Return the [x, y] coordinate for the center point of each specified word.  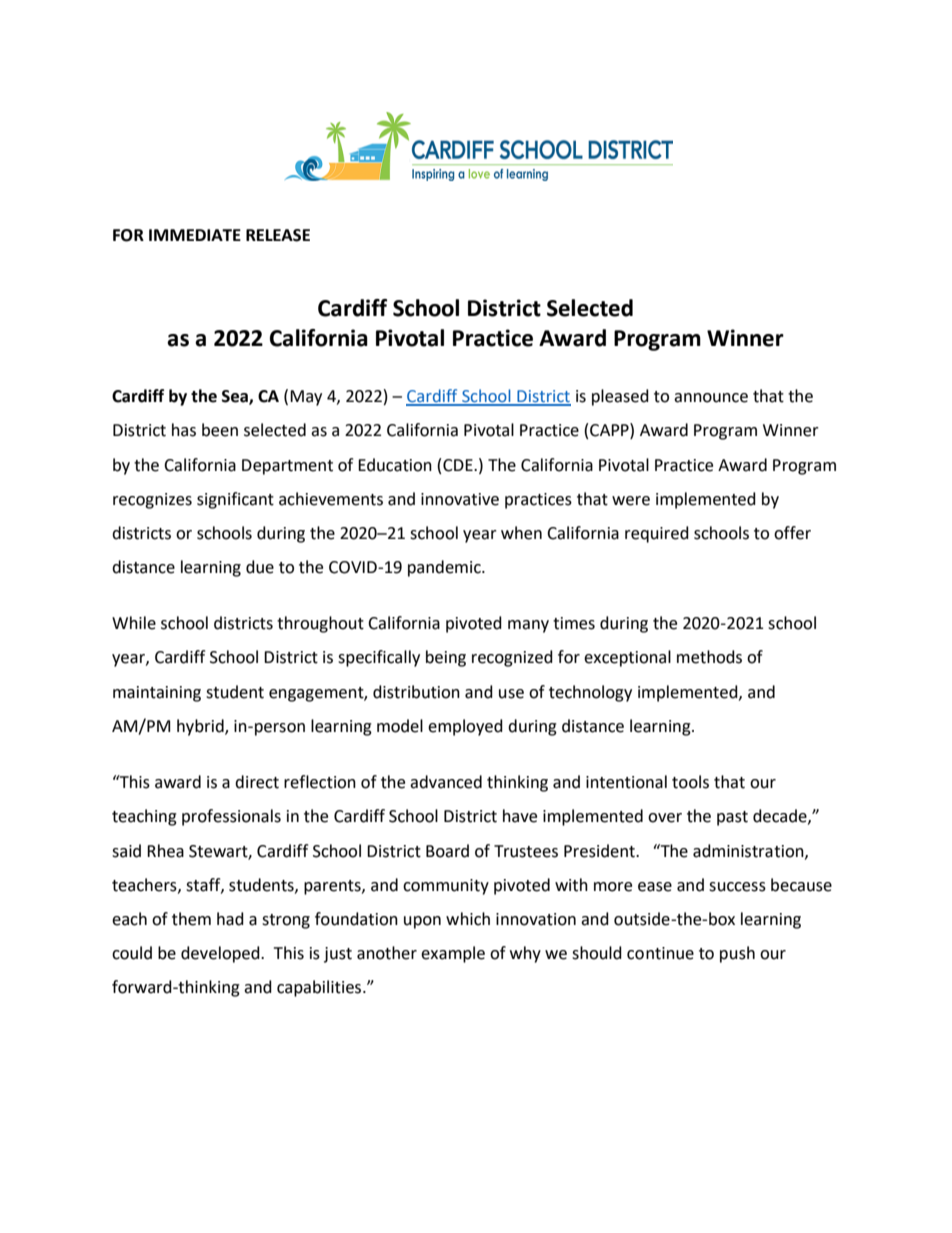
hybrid [201, 727]
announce [711, 398]
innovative [460, 499]
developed [221, 954]
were [631, 501]
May [306, 398]
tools [690, 782]
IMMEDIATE [195, 235]
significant [235, 500]
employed [465, 727]
